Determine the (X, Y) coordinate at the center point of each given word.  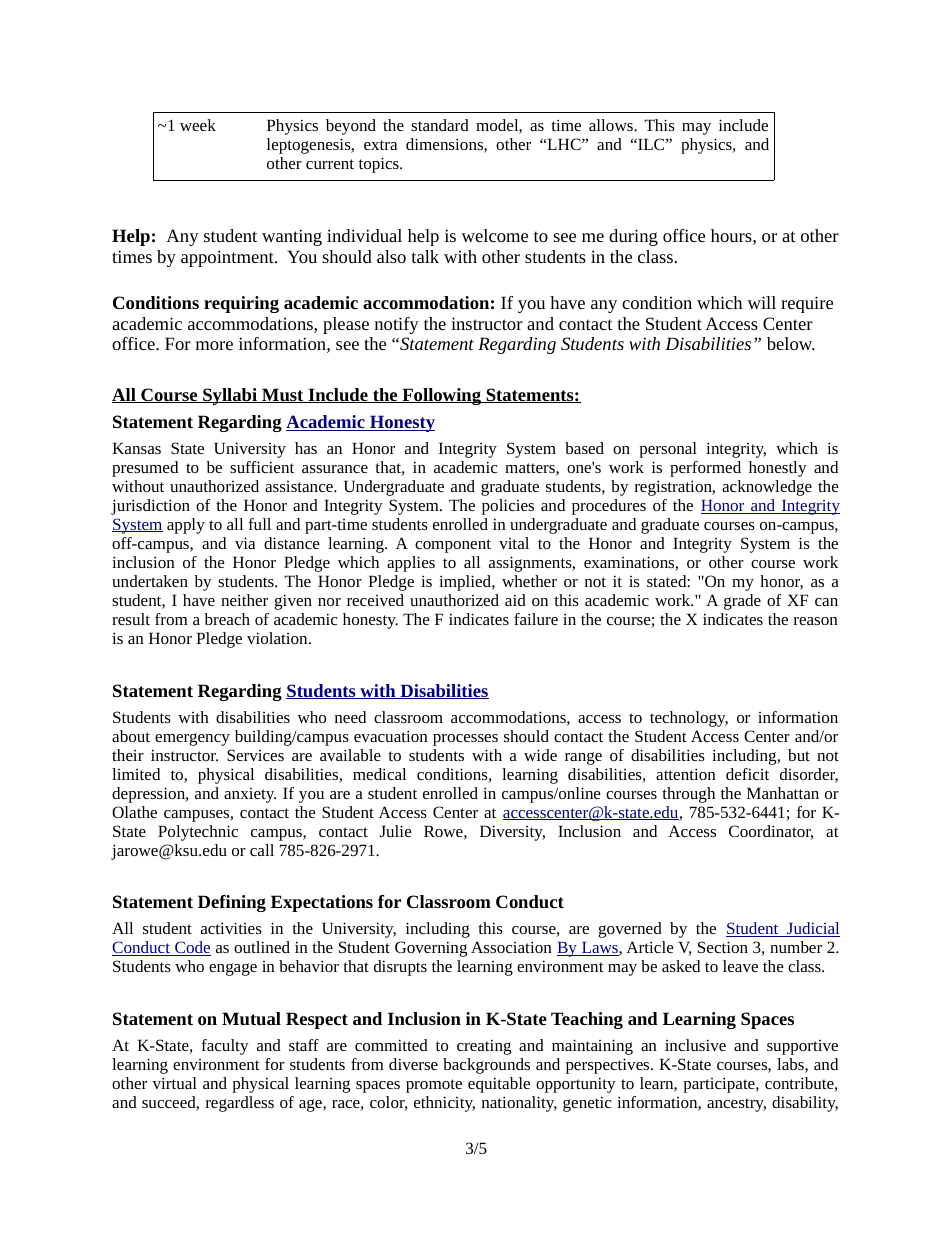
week (198, 125)
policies (508, 507)
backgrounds (486, 1066)
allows (612, 125)
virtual (174, 1083)
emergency (192, 739)
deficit (747, 774)
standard (440, 125)
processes (465, 740)
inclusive (695, 1045)
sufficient (262, 467)
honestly (778, 469)
